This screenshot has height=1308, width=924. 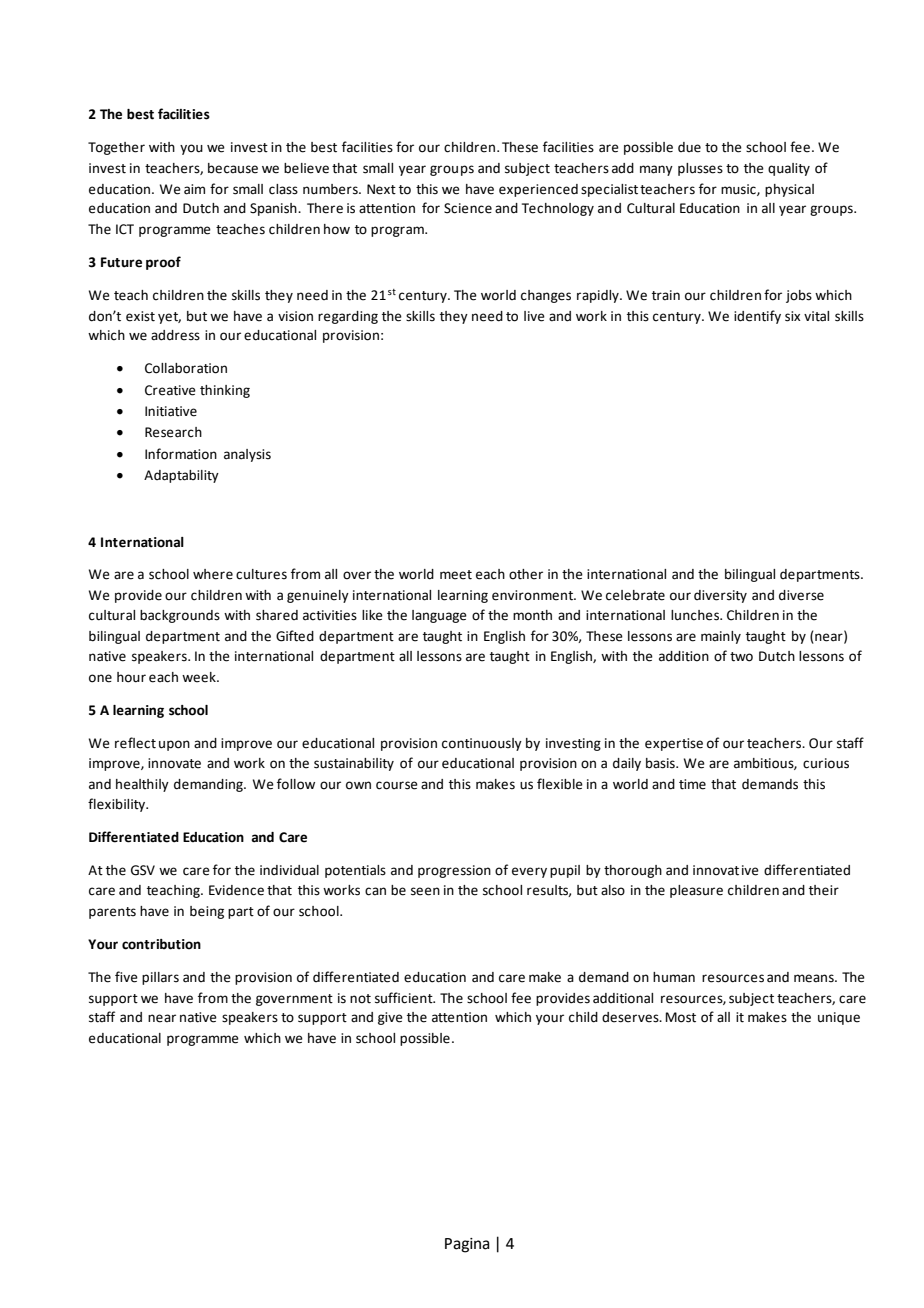 What do you see at coordinates (161, 944) in the screenshot?
I see `contribution` at bounding box center [161, 944].
